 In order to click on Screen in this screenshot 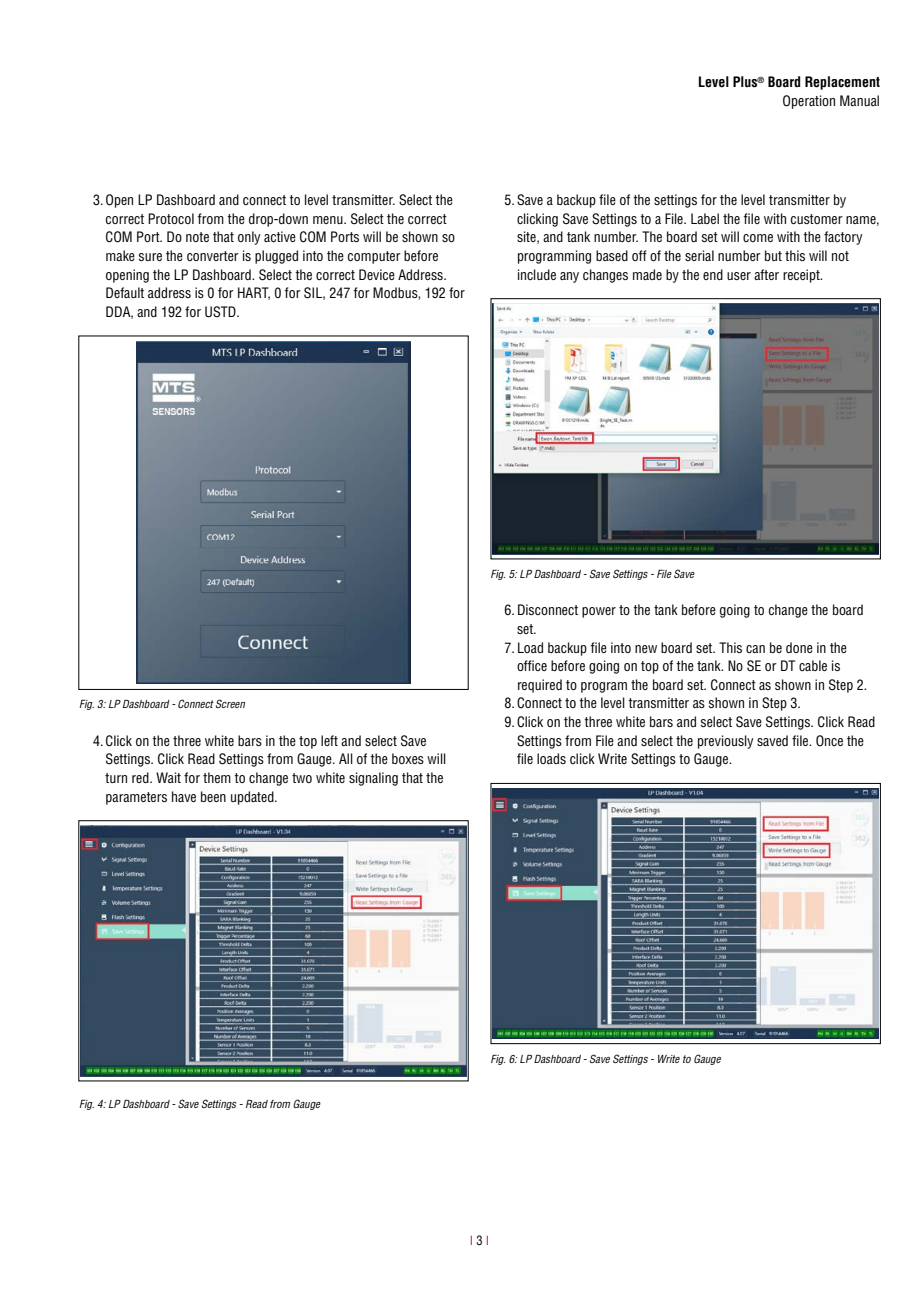, I will do `click(230, 703)`.
